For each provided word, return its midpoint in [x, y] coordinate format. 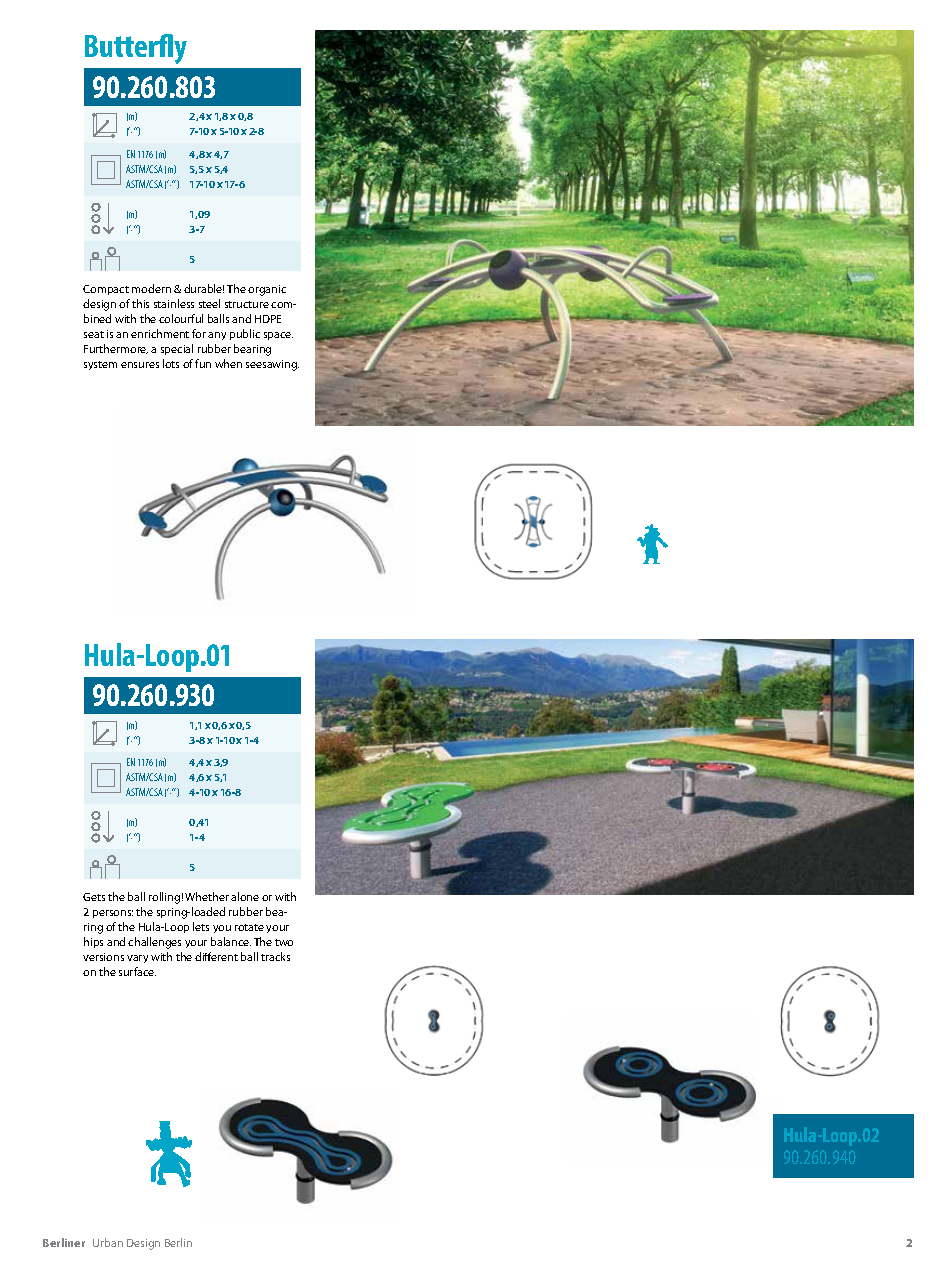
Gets [94, 897]
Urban [108, 1242]
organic [267, 290]
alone [245, 896]
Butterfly [136, 49]
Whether [207, 896]
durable [204, 288]
